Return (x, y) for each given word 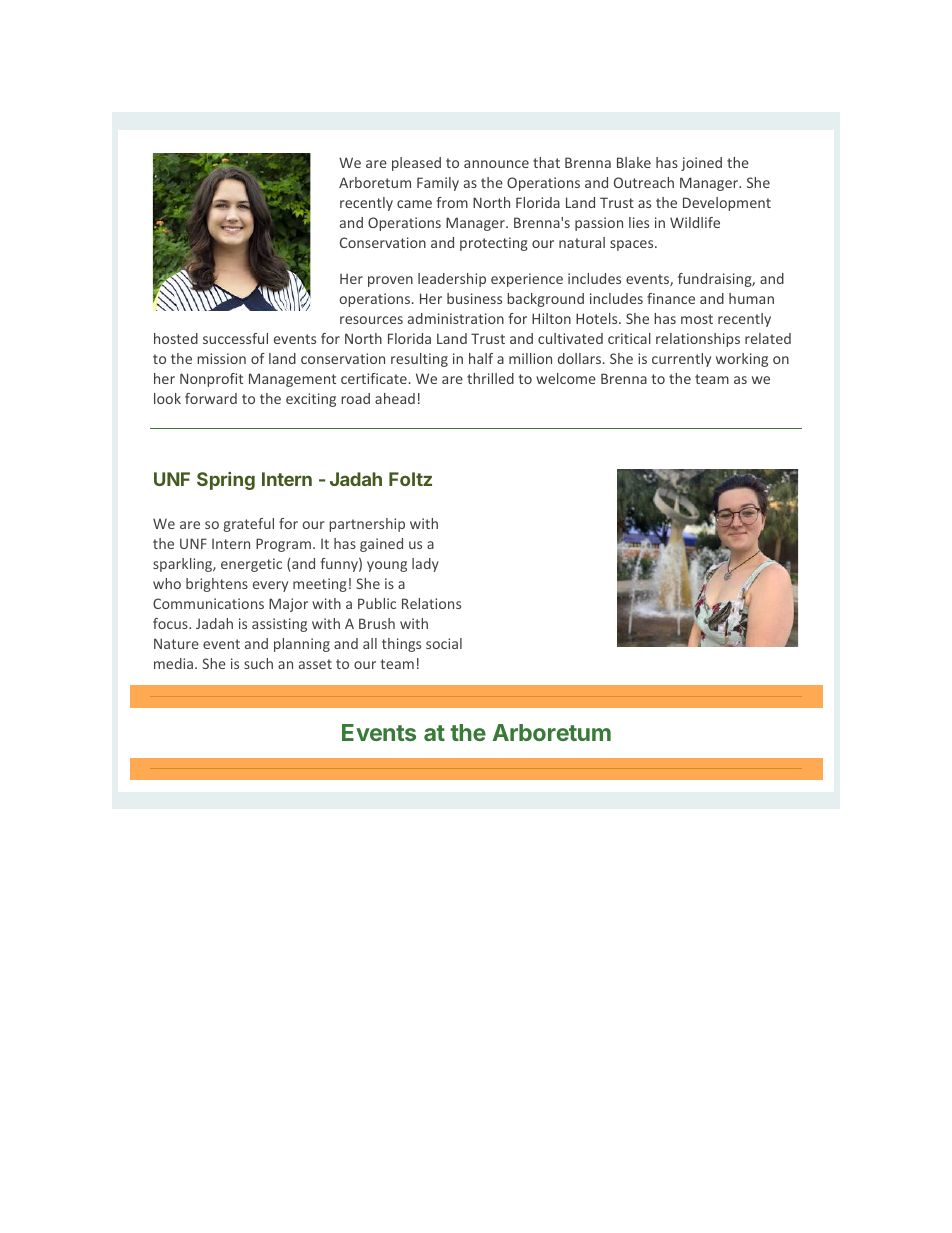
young (387, 566)
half (481, 358)
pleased (416, 164)
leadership (452, 280)
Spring (226, 481)
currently (681, 360)
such (258, 663)
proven (390, 281)
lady (425, 565)
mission (221, 358)
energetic (251, 565)
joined (701, 164)
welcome (566, 378)
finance (671, 298)
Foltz (410, 479)
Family (438, 184)
